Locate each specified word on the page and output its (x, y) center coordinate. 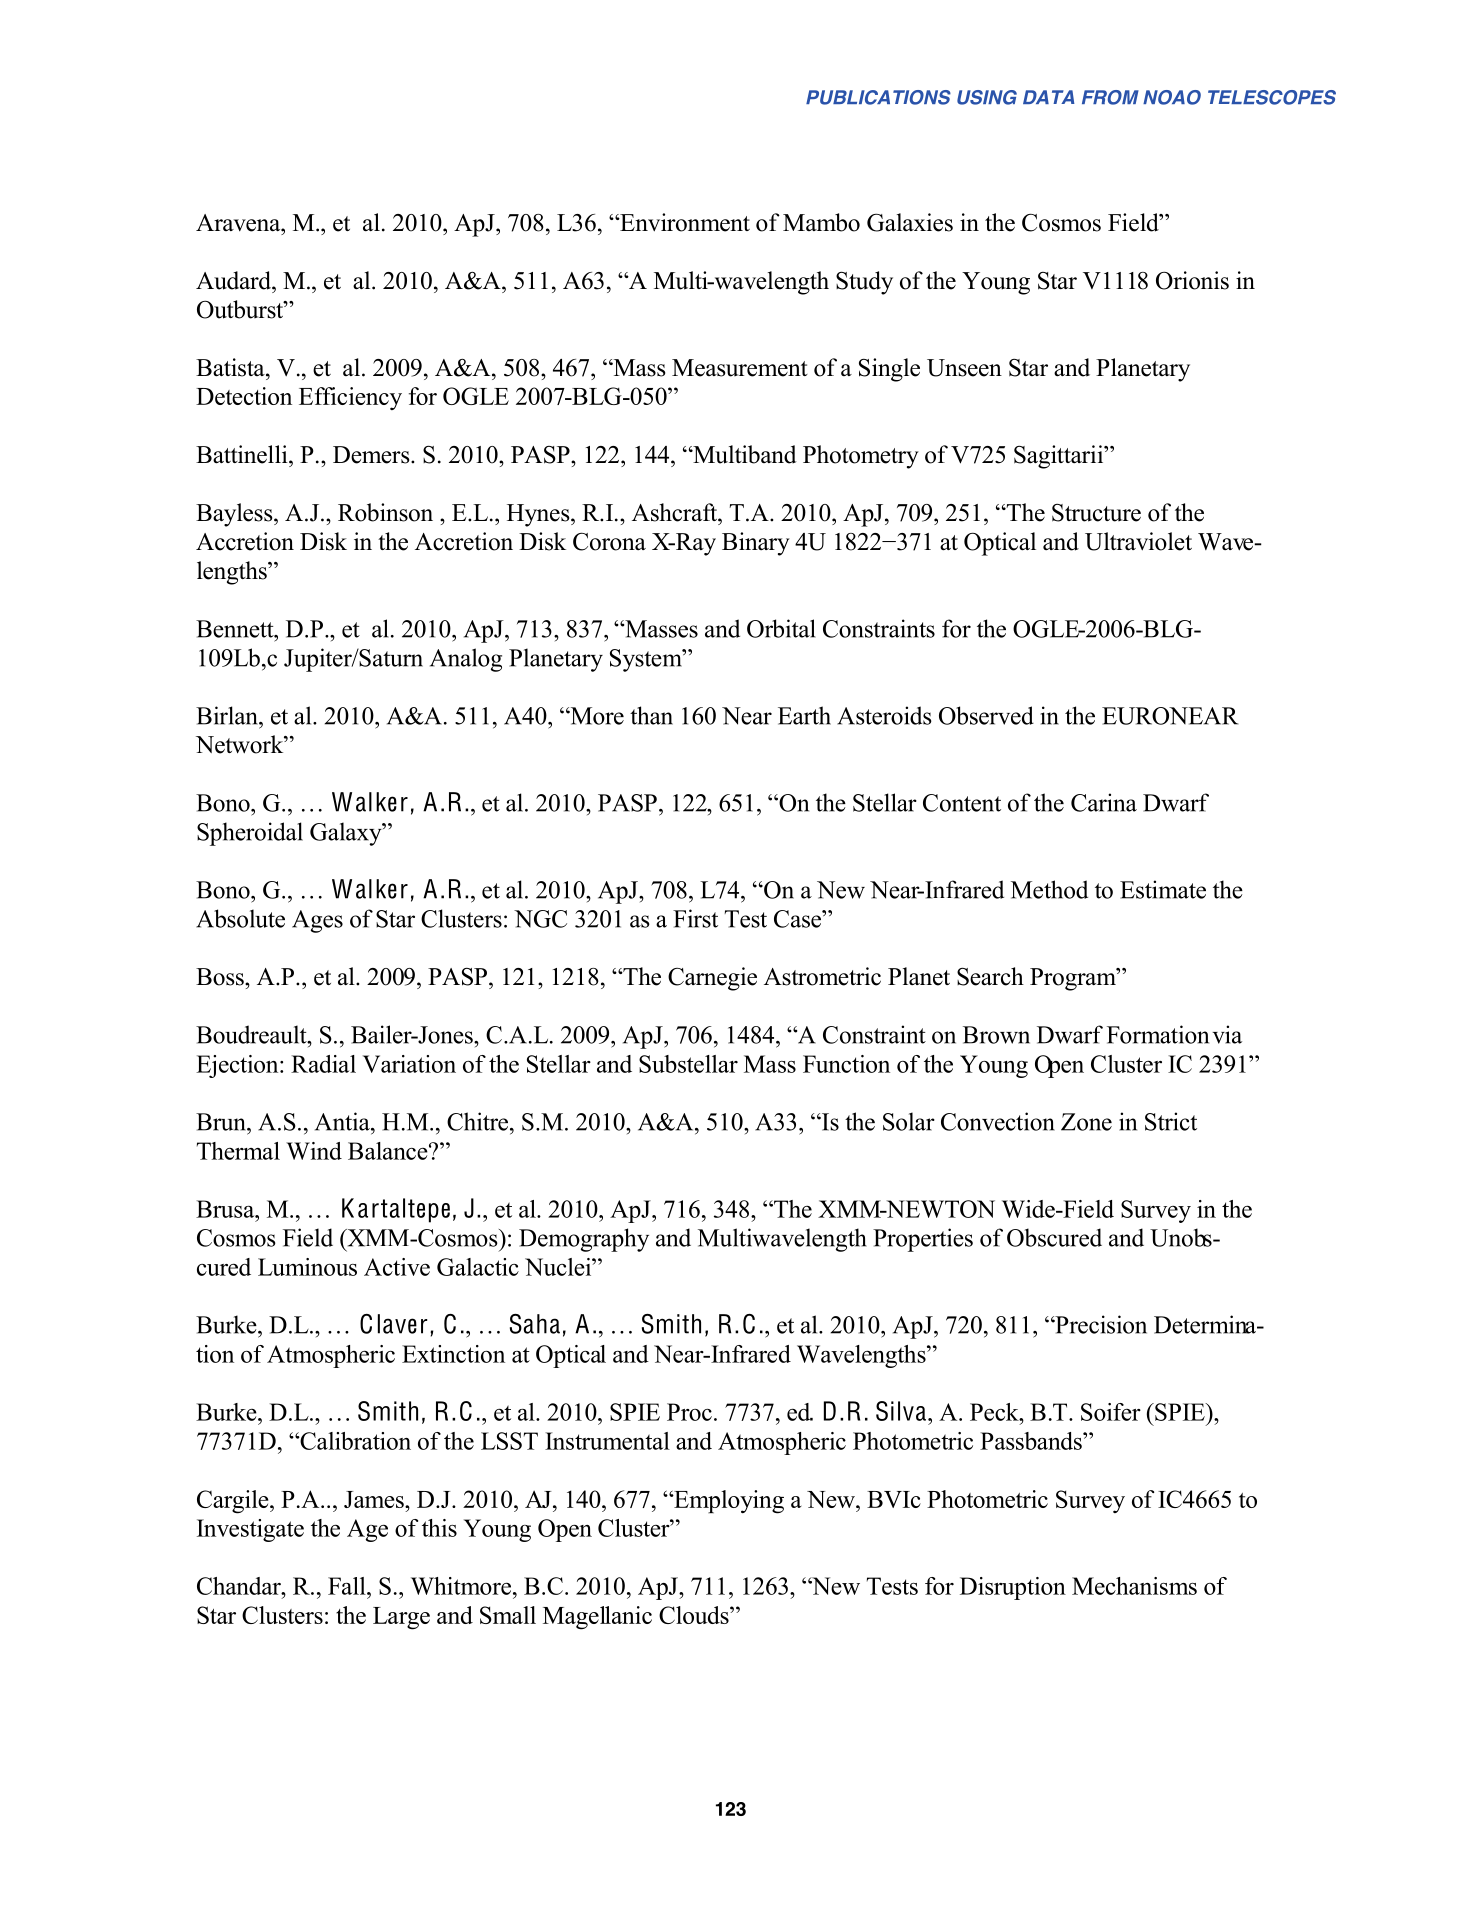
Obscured (1054, 1237)
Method (1049, 889)
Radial (323, 1064)
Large (401, 1618)
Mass (770, 1064)
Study (864, 283)
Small (508, 1615)
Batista (231, 367)
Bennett (236, 629)
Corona (609, 541)
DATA (1049, 97)
